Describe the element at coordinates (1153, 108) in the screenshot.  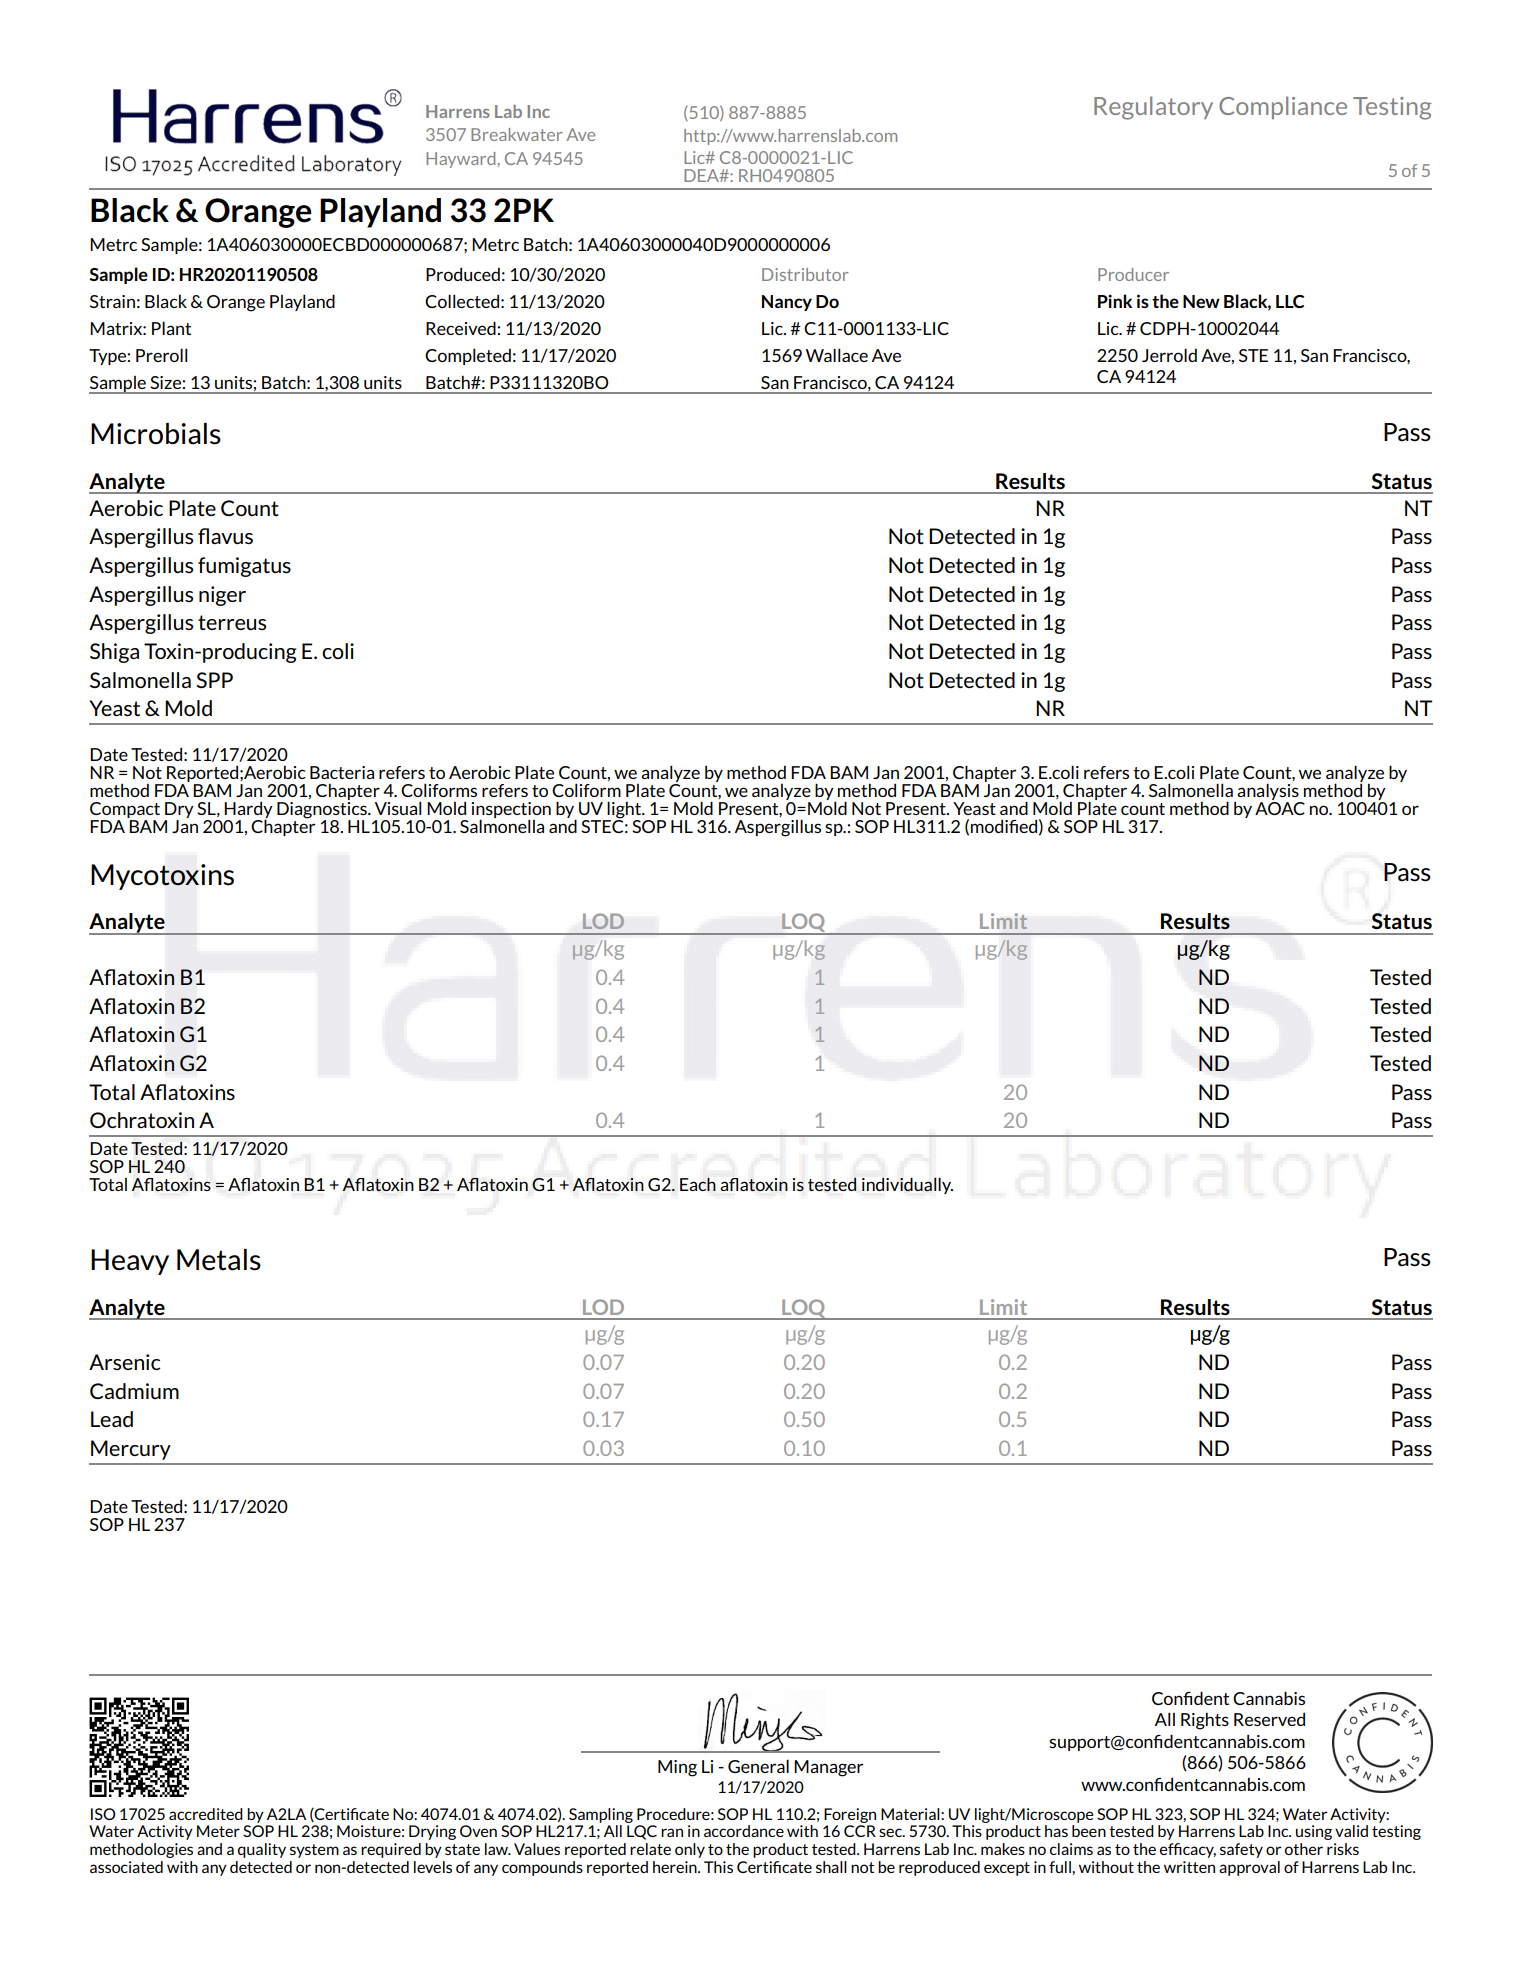
I see `Regulatory` at that location.
